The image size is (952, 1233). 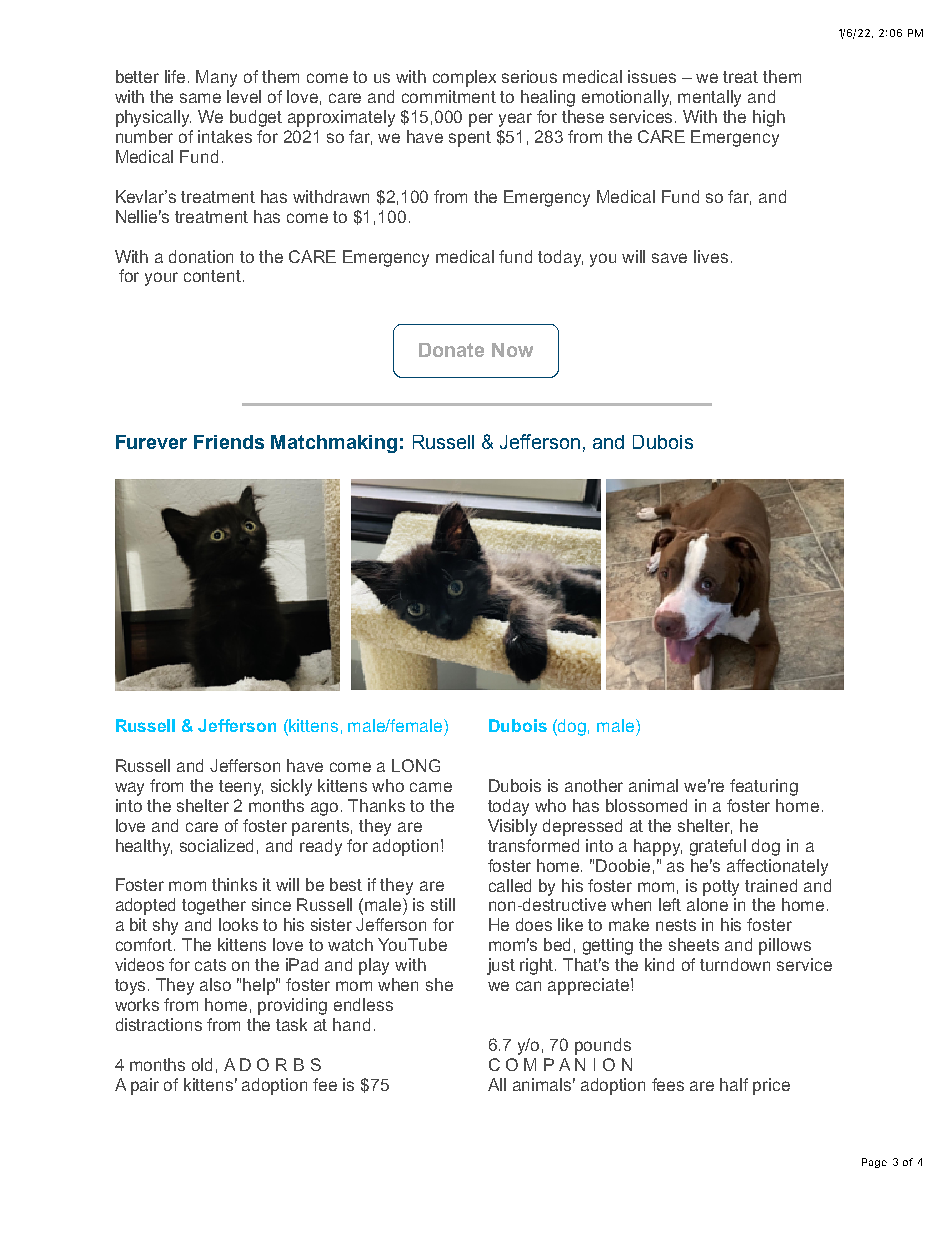 What do you see at coordinates (515, 120) in the document?
I see `year` at bounding box center [515, 120].
